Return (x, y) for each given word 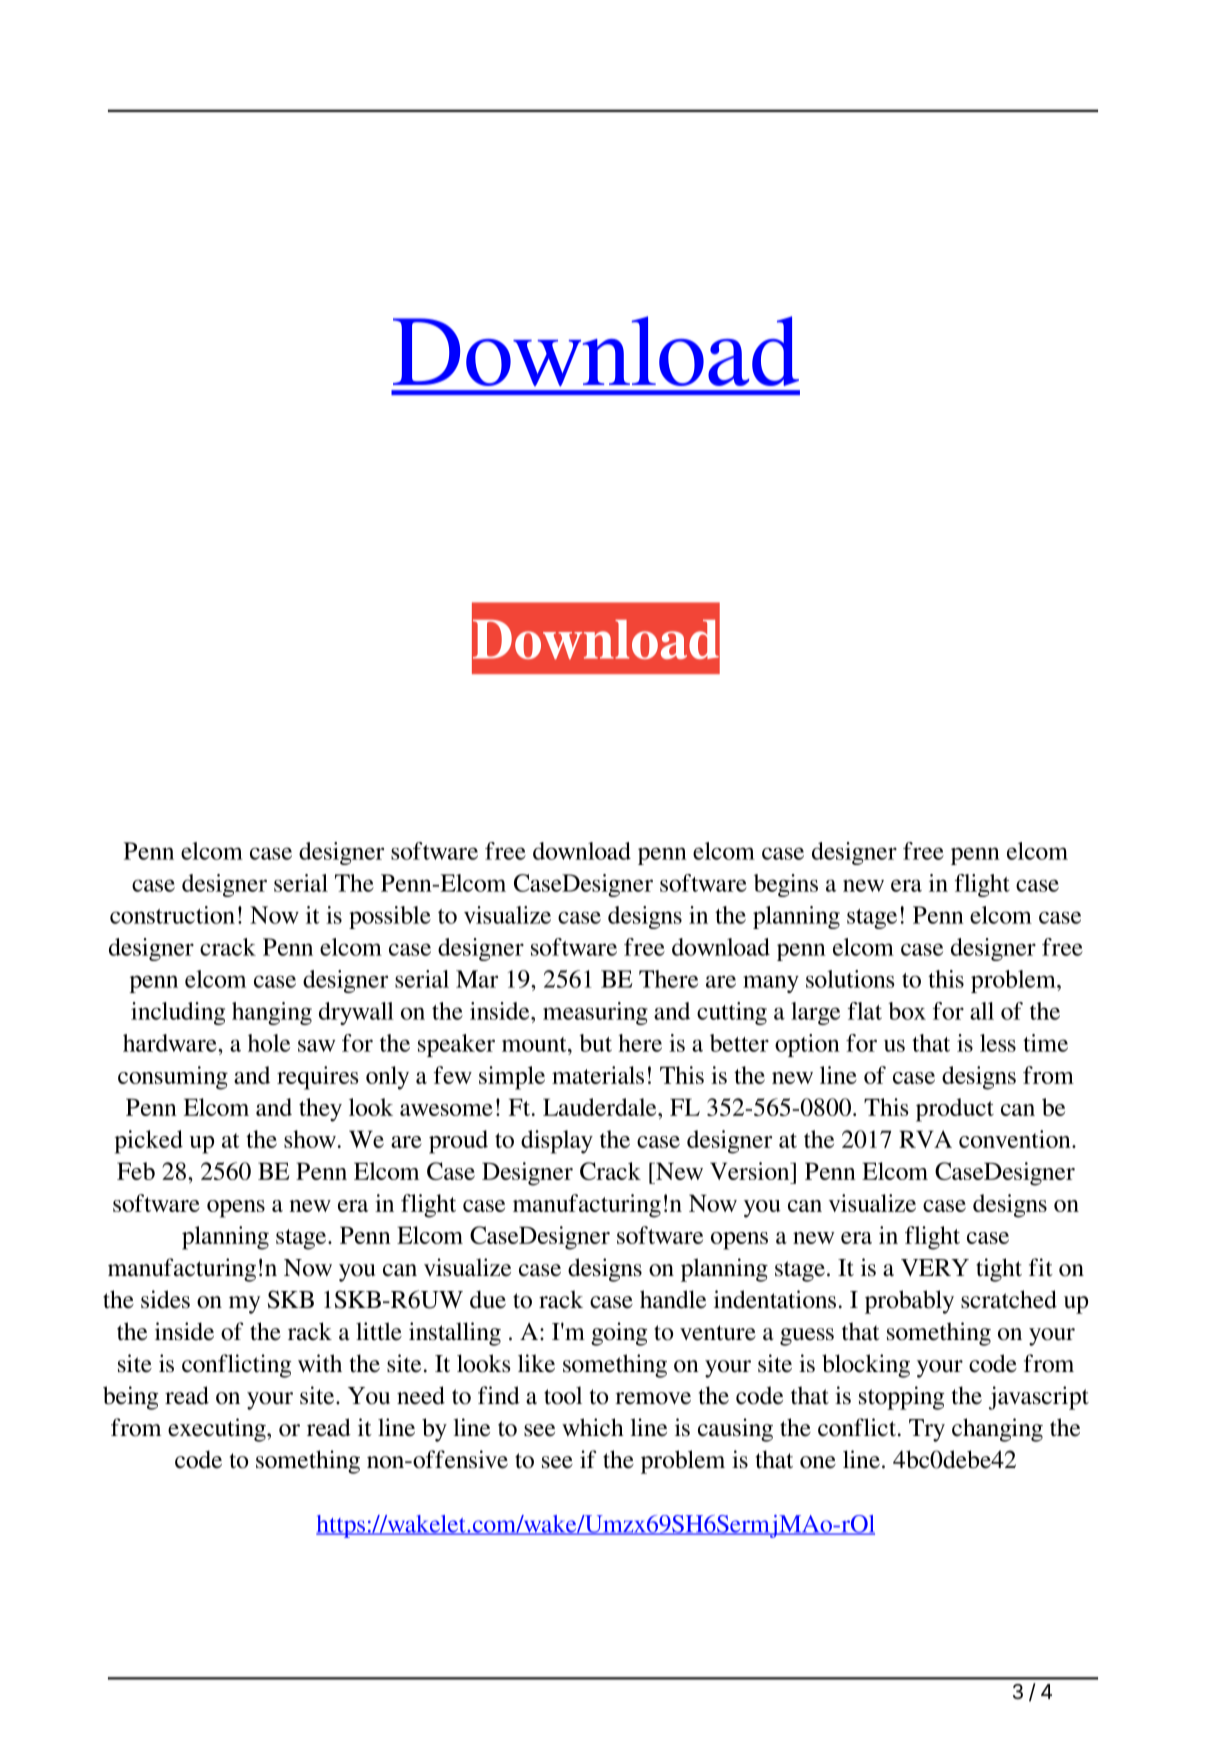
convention (1016, 1139)
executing (218, 1430)
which (593, 1427)
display (557, 1142)
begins (786, 885)
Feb (136, 1171)
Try (927, 1430)
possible (390, 917)
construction (172, 915)
